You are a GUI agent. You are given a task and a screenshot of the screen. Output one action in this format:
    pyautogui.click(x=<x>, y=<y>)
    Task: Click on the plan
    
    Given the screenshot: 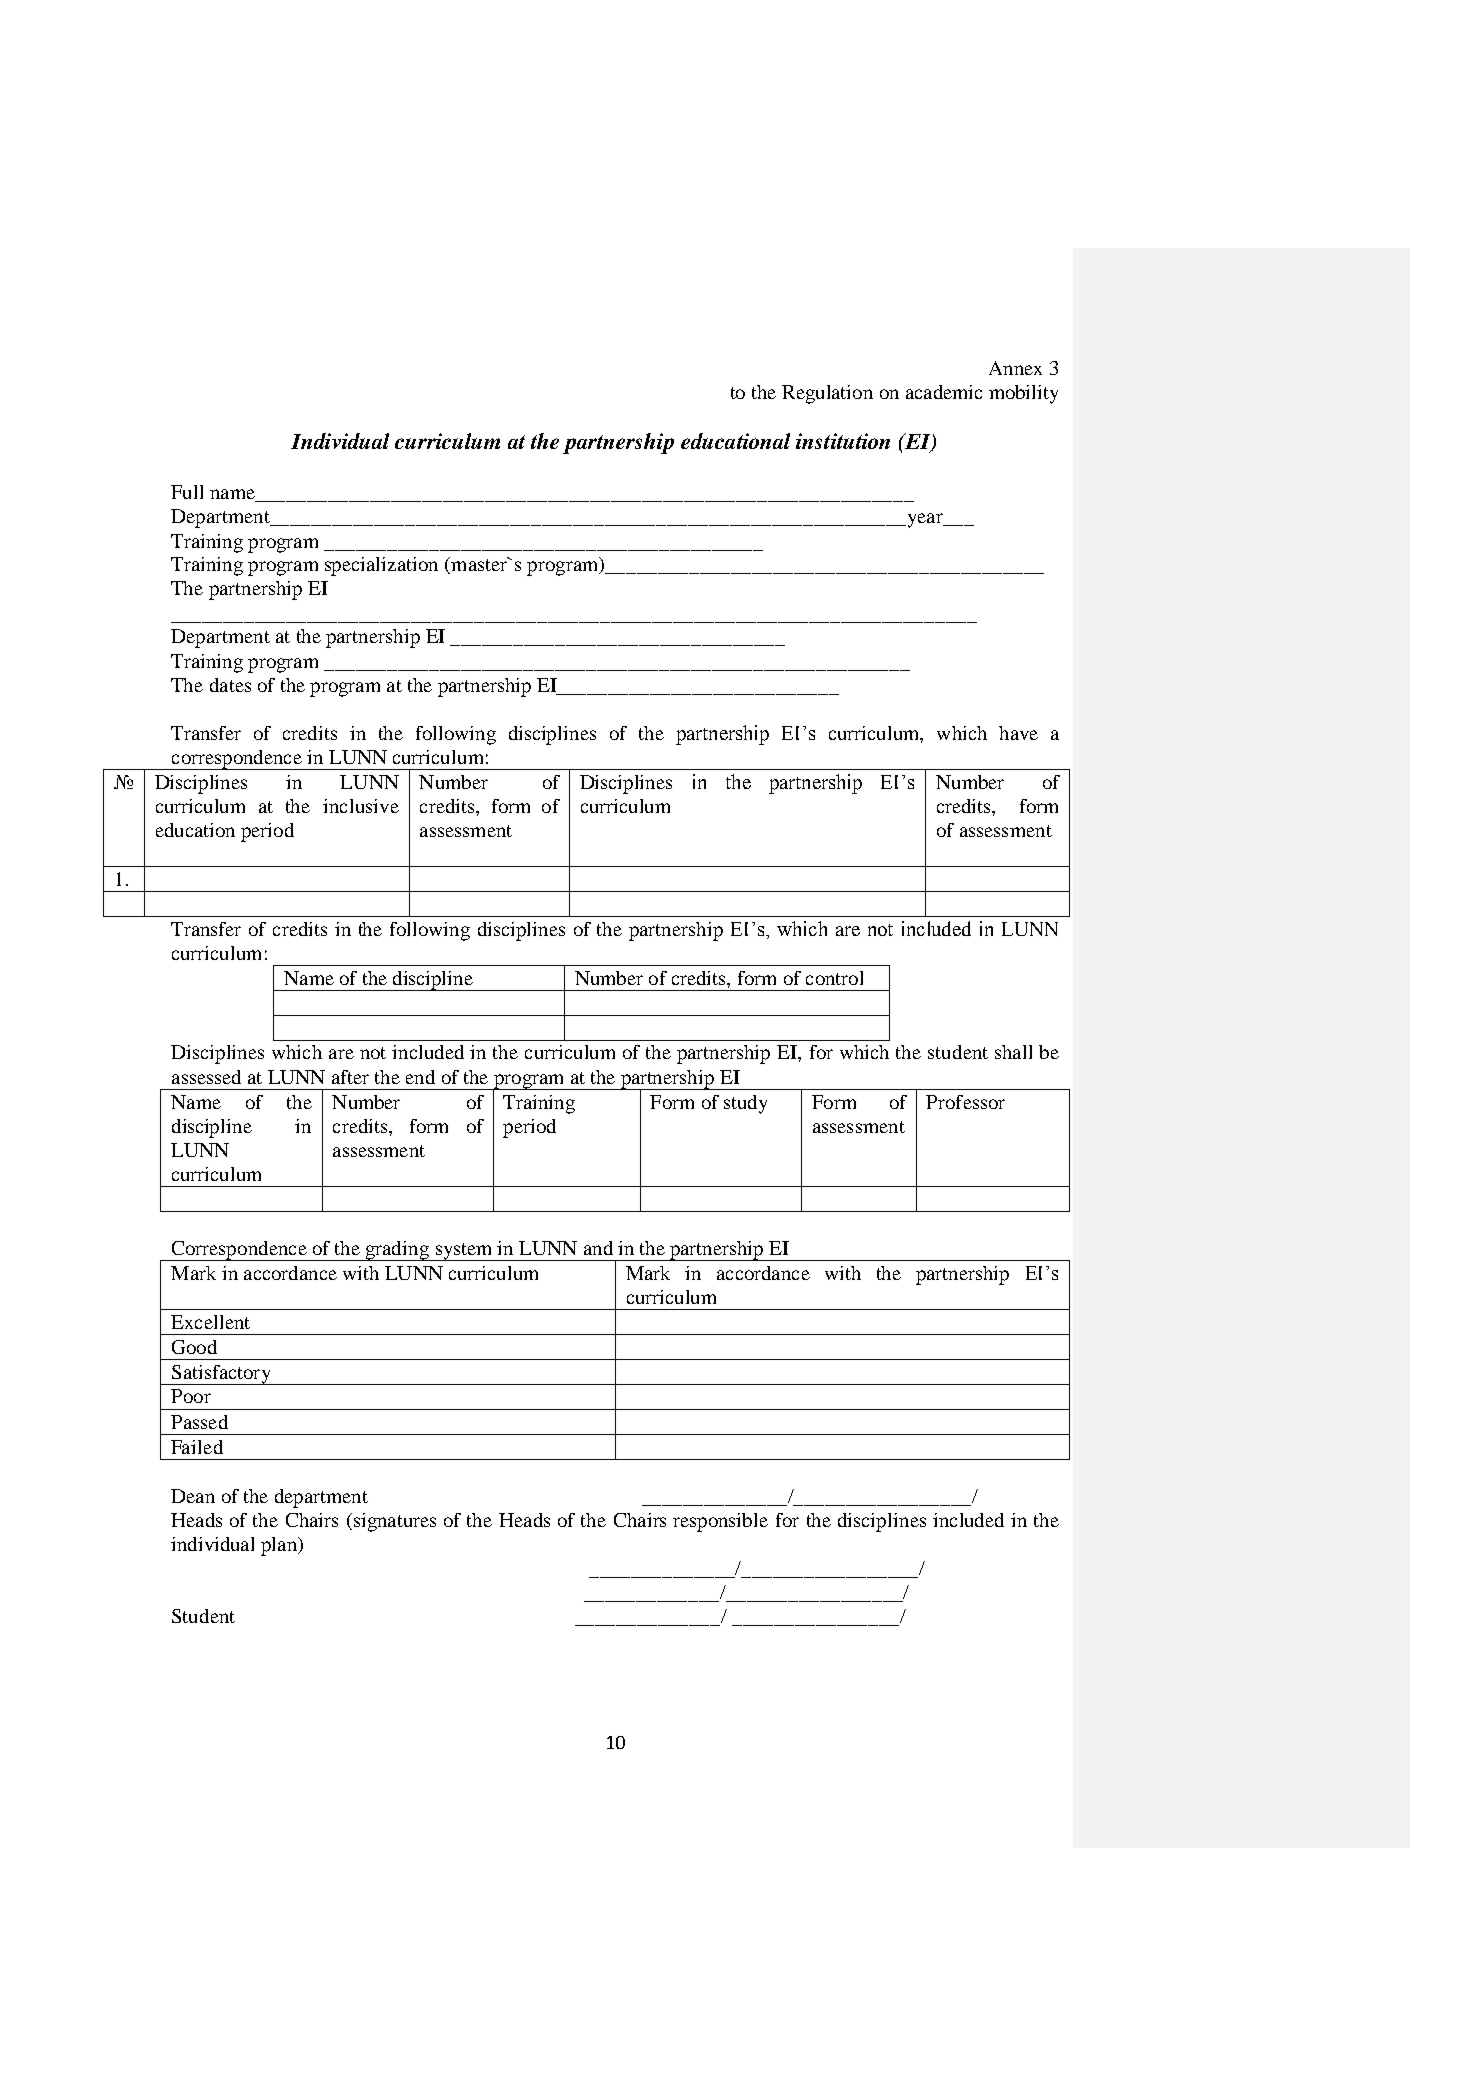 What is the action you would take?
    pyautogui.click(x=280, y=1546)
